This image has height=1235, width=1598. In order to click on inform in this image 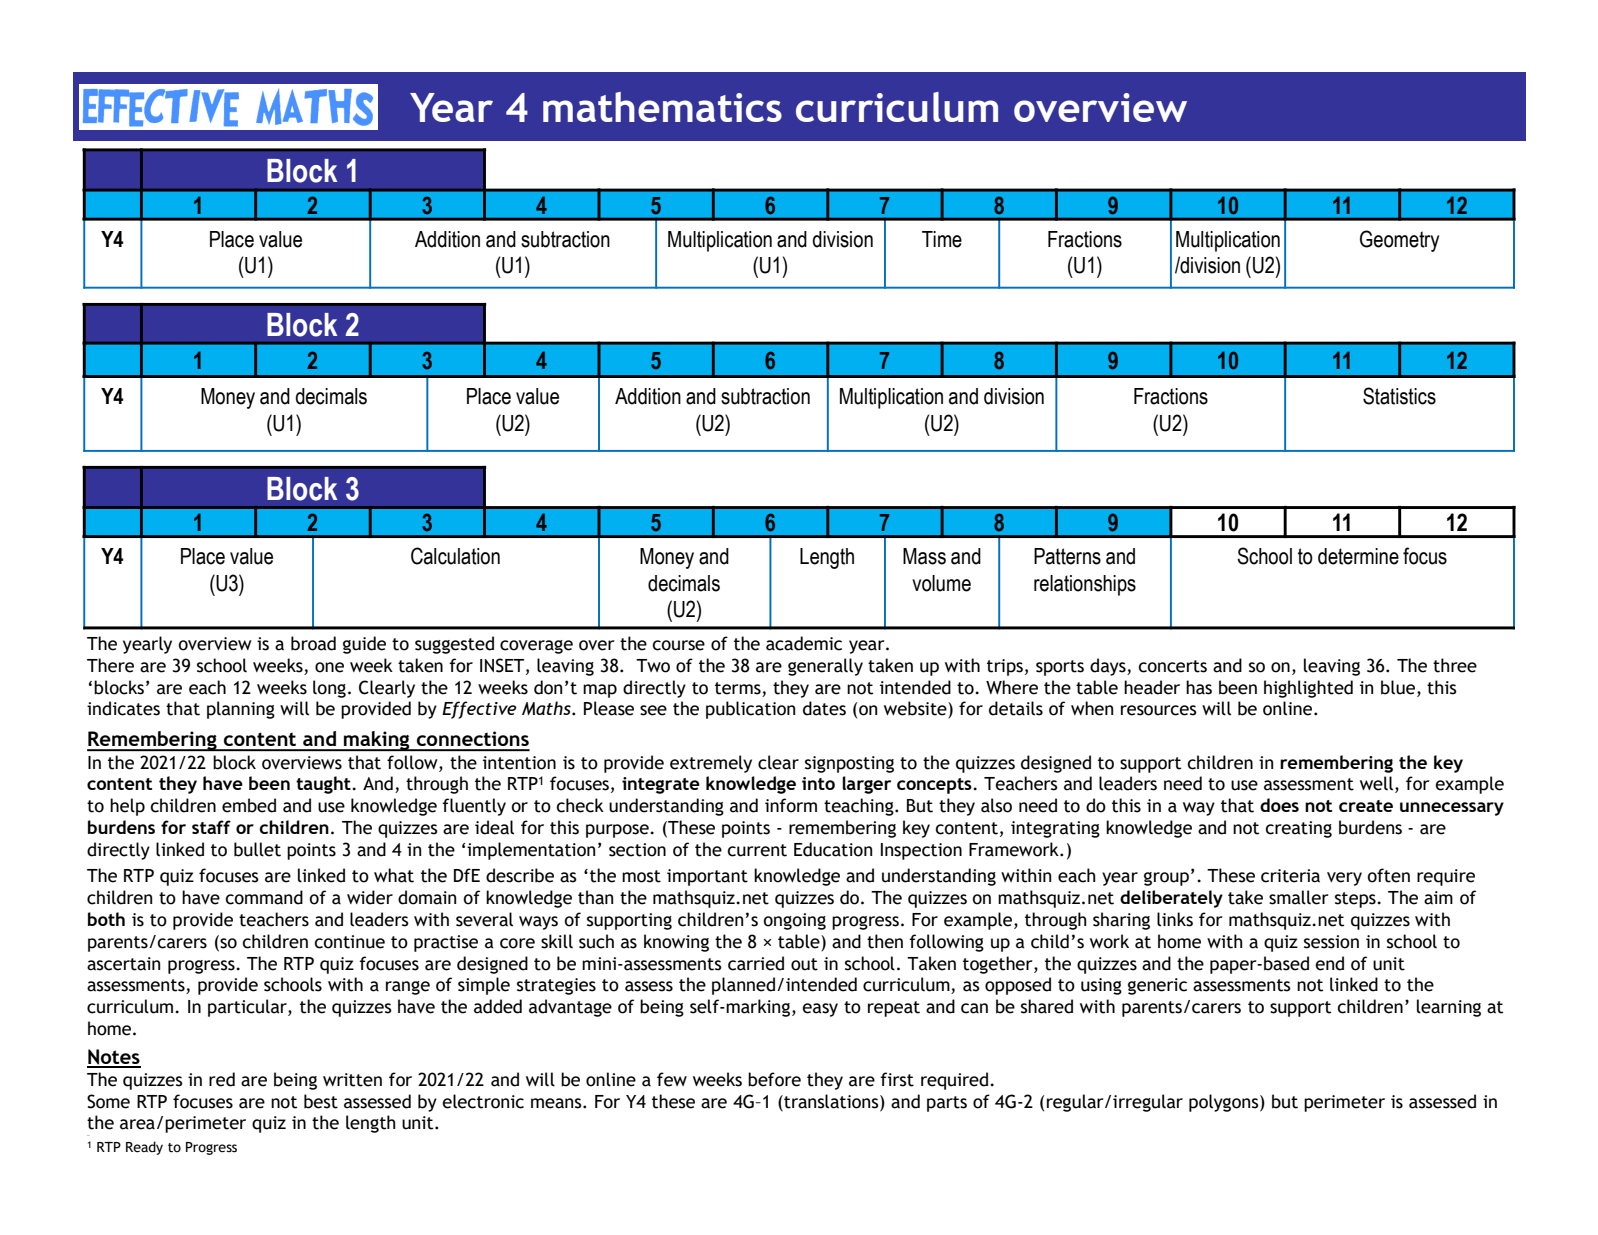, I will do `click(791, 805)`.
